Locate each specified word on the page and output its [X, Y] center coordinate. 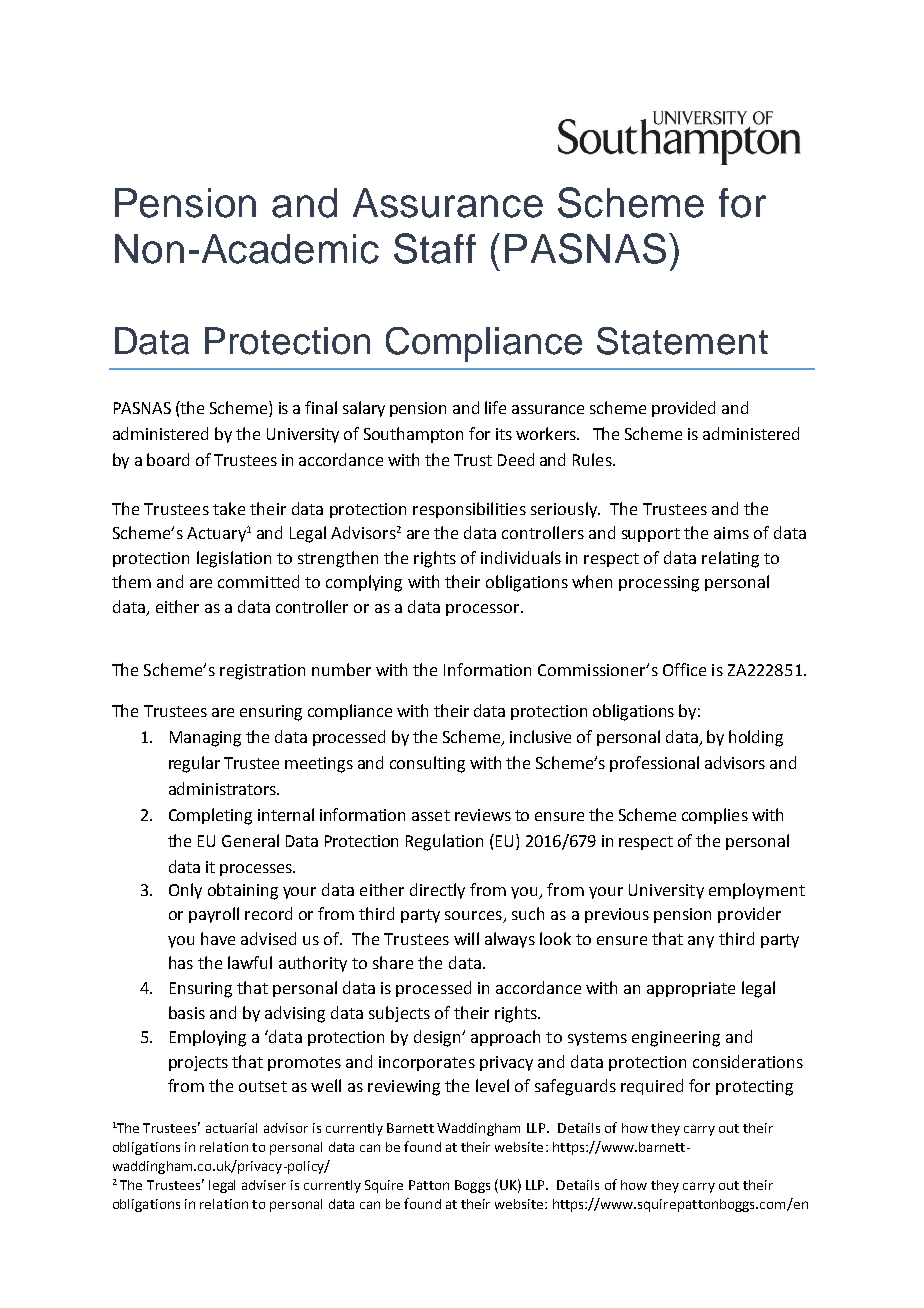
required [652, 1087]
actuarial [231, 1128]
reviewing [404, 1088]
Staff [435, 248]
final [321, 407]
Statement [682, 341]
